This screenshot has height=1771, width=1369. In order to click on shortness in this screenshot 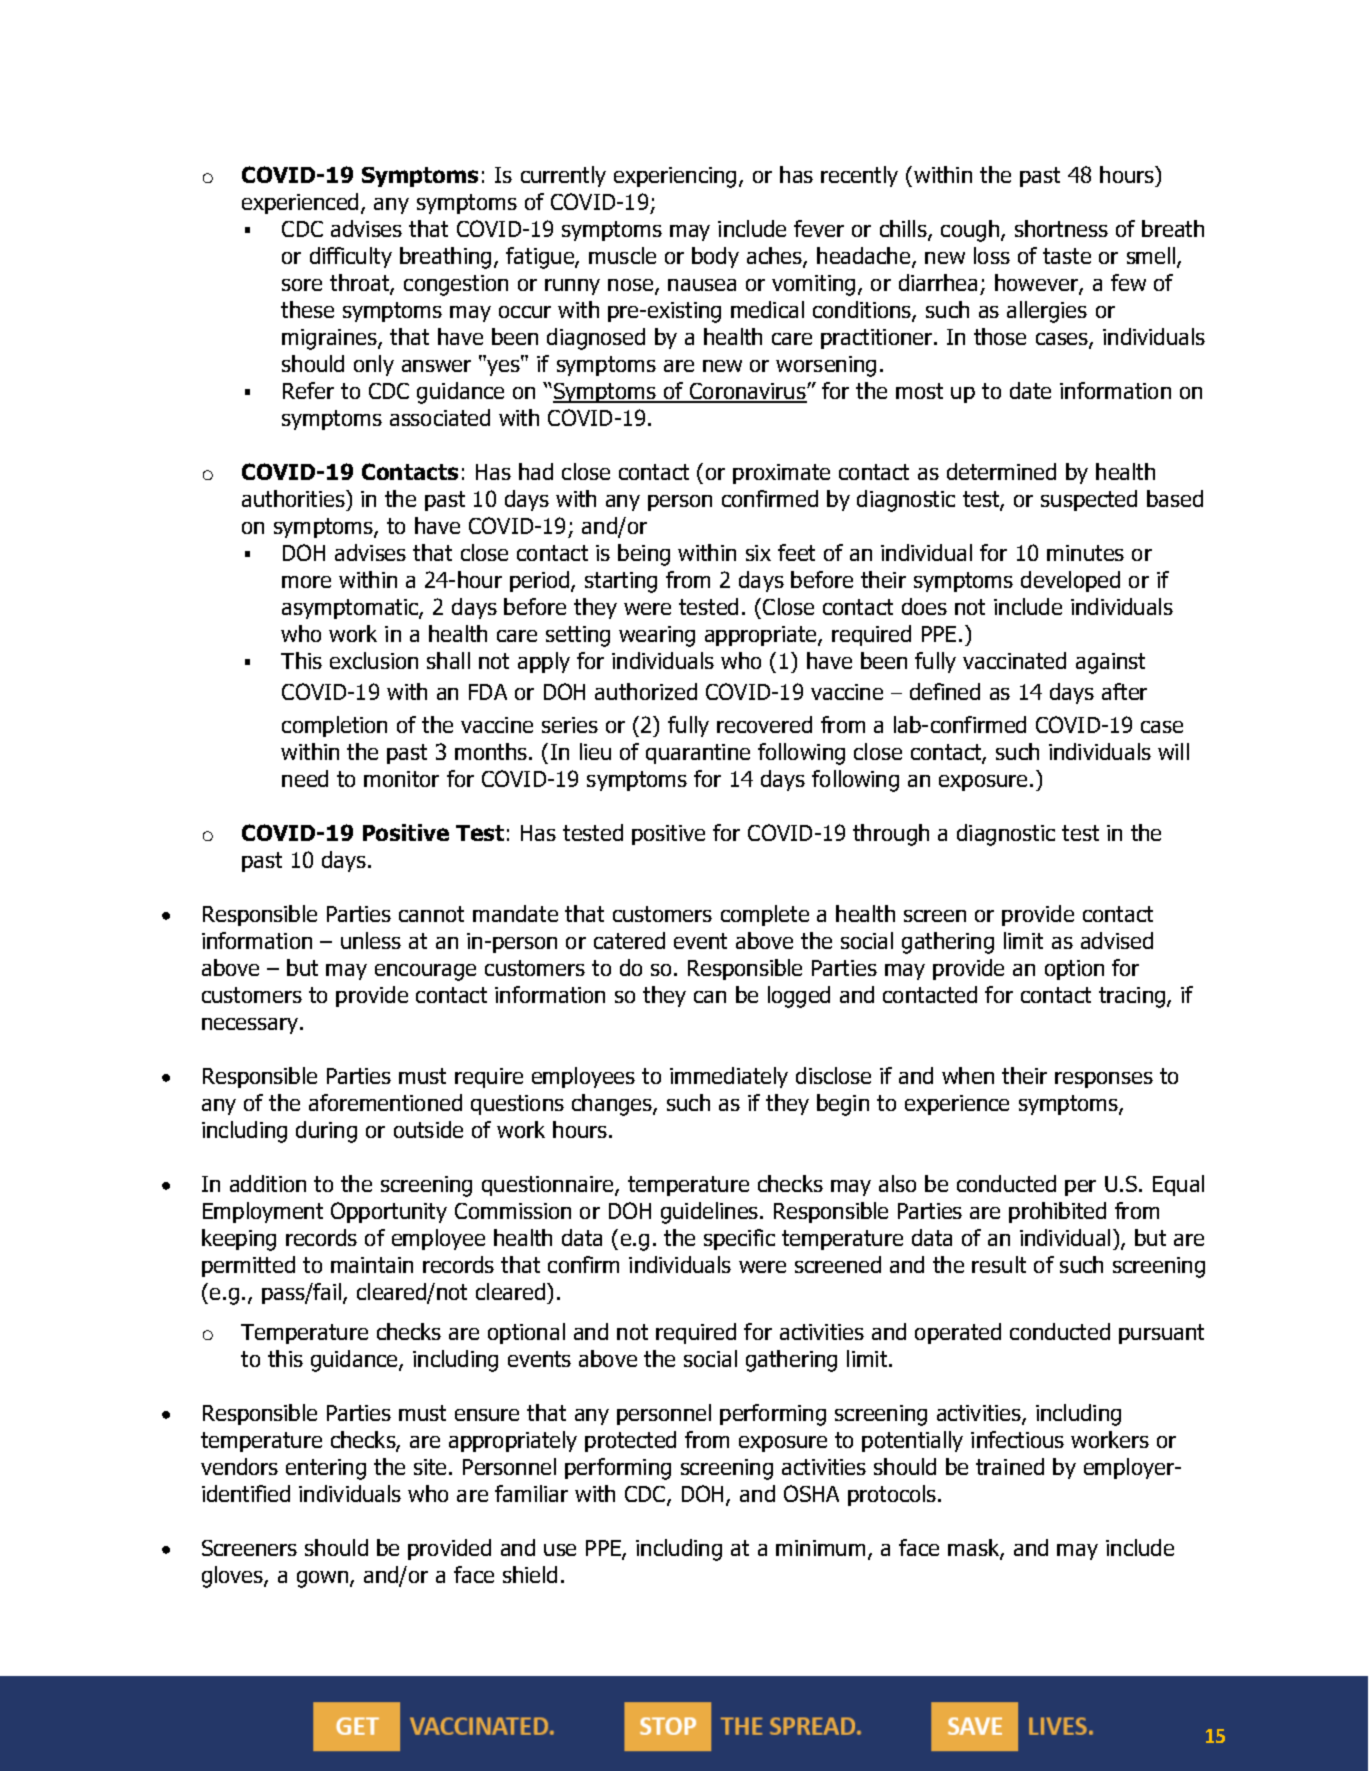, I will do `click(1061, 228)`.
